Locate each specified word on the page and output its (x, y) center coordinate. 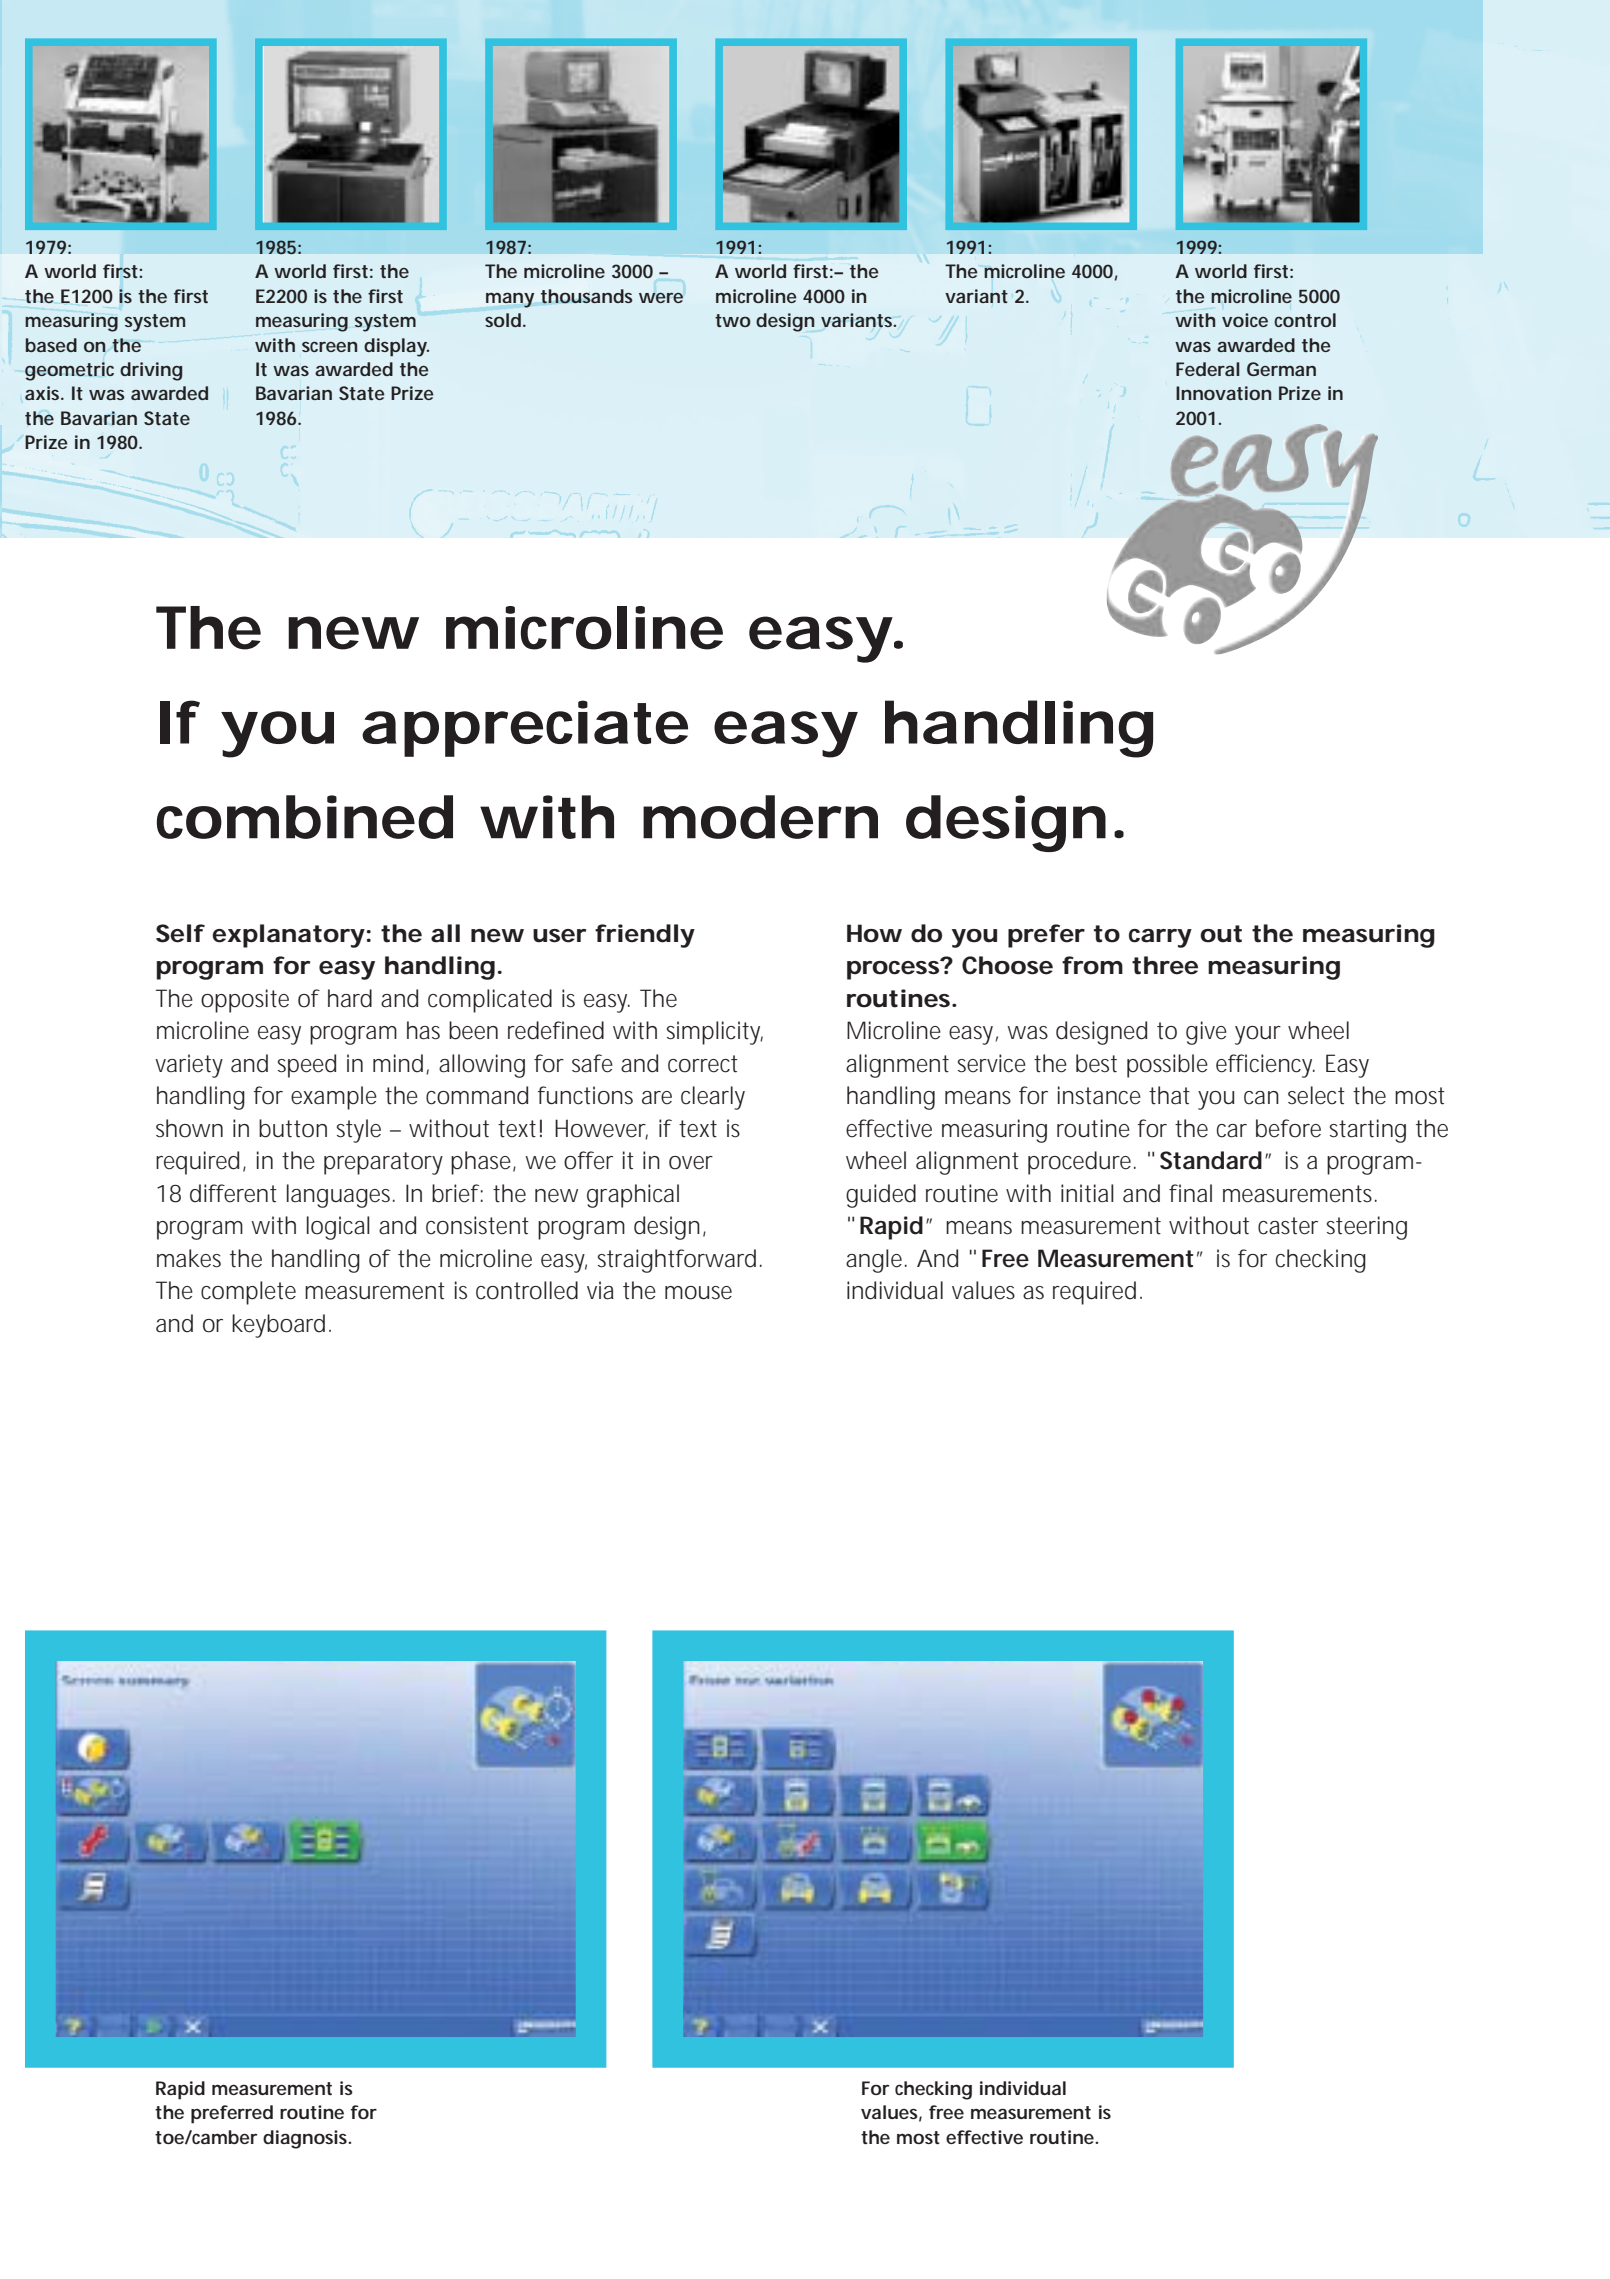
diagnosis (307, 2139)
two (733, 320)
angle (876, 1261)
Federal (1208, 369)
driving (151, 371)
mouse (698, 1293)
